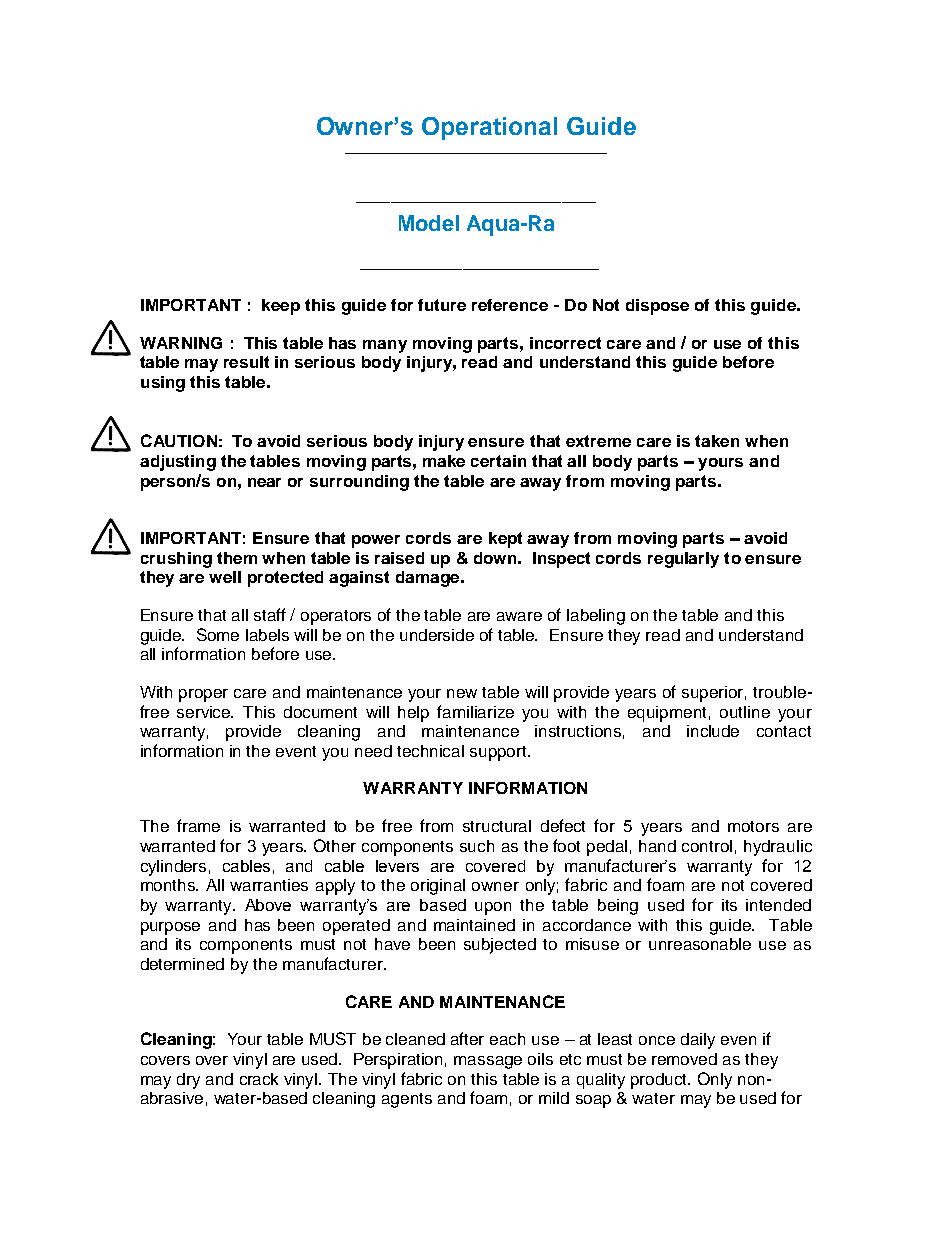 This screenshot has height=1233, width=952. Describe the element at coordinates (488, 1062) in the screenshot. I see `massage` at that location.
